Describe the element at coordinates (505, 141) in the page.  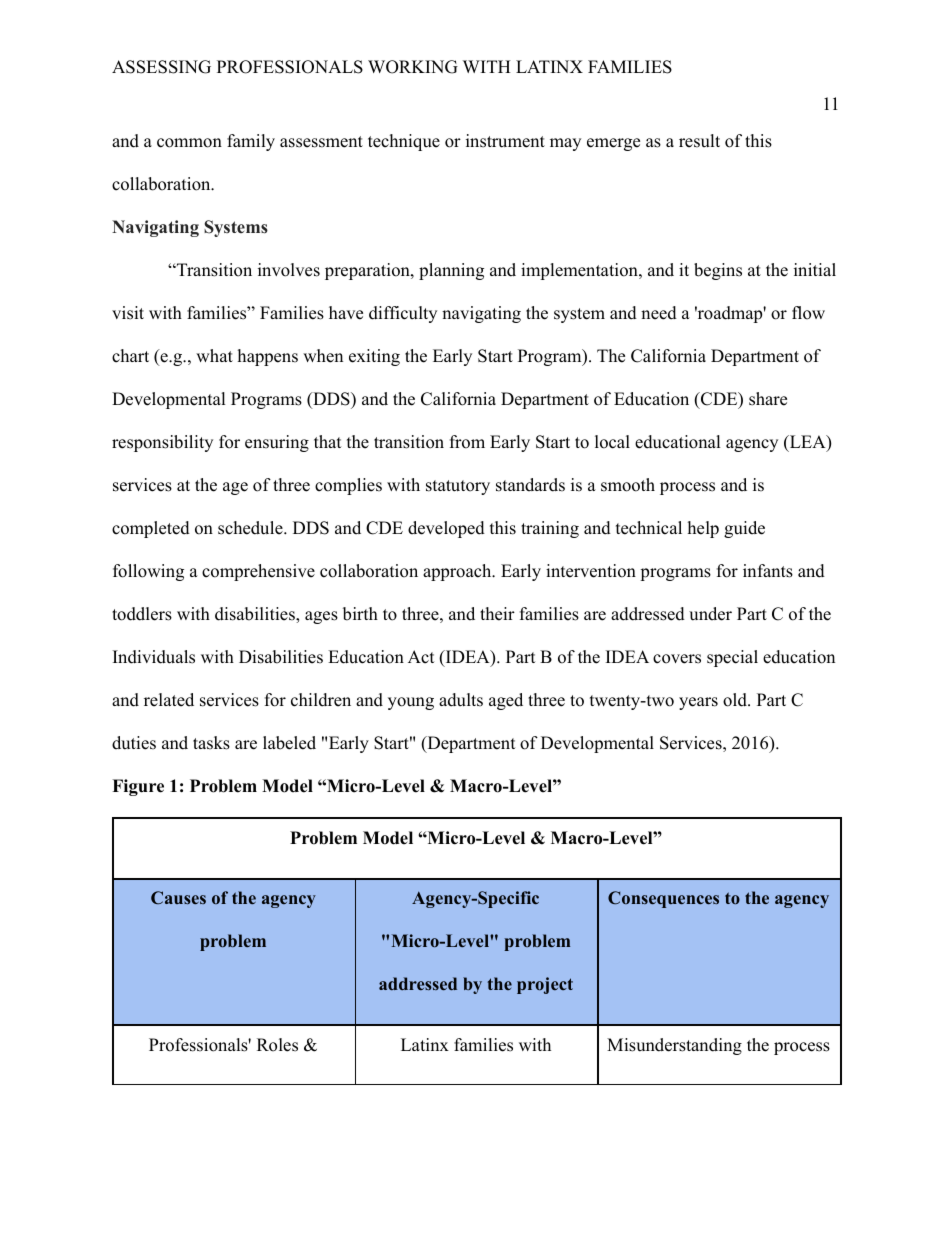
I see `instrument` at that location.
